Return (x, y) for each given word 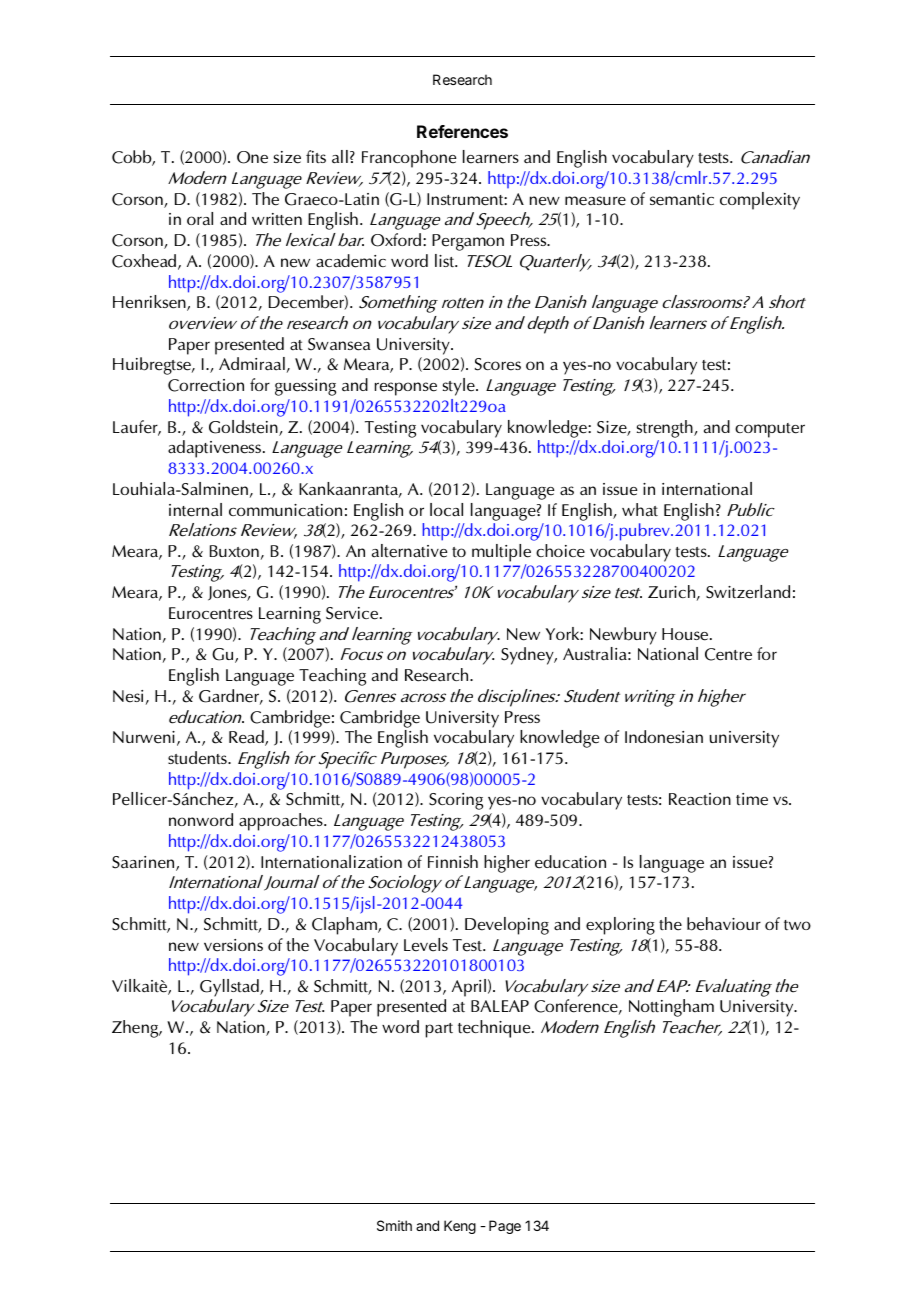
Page (505, 1227)
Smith (394, 1225)
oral (200, 219)
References (462, 131)
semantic (682, 199)
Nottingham (671, 1008)
